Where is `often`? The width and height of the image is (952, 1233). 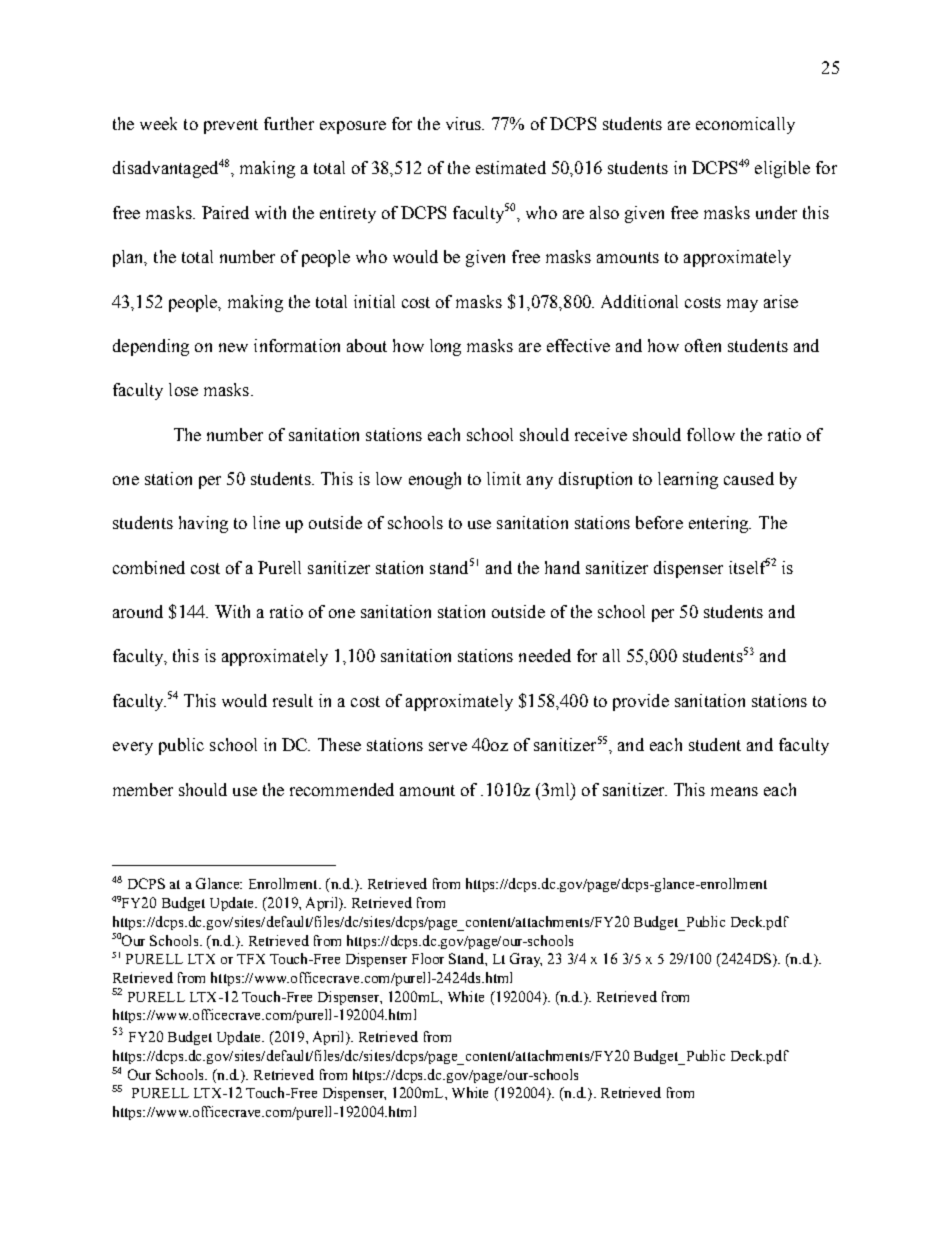
often is located at coordinates (703, 345).
